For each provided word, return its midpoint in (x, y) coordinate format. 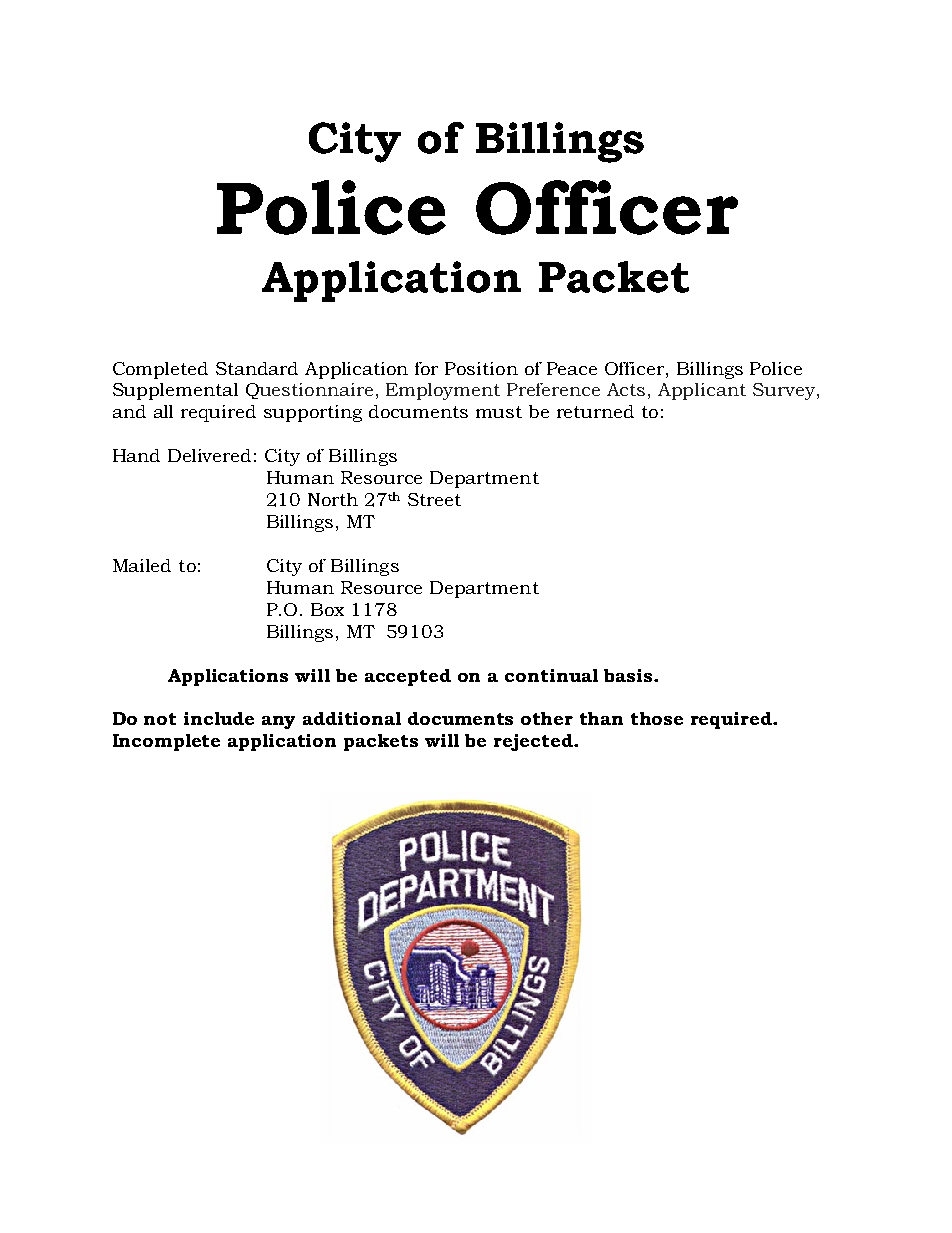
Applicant (702, 391)
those (657, 718)
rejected (534, 742)
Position (481, 368)
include (219, 718)
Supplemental (175, 391)
